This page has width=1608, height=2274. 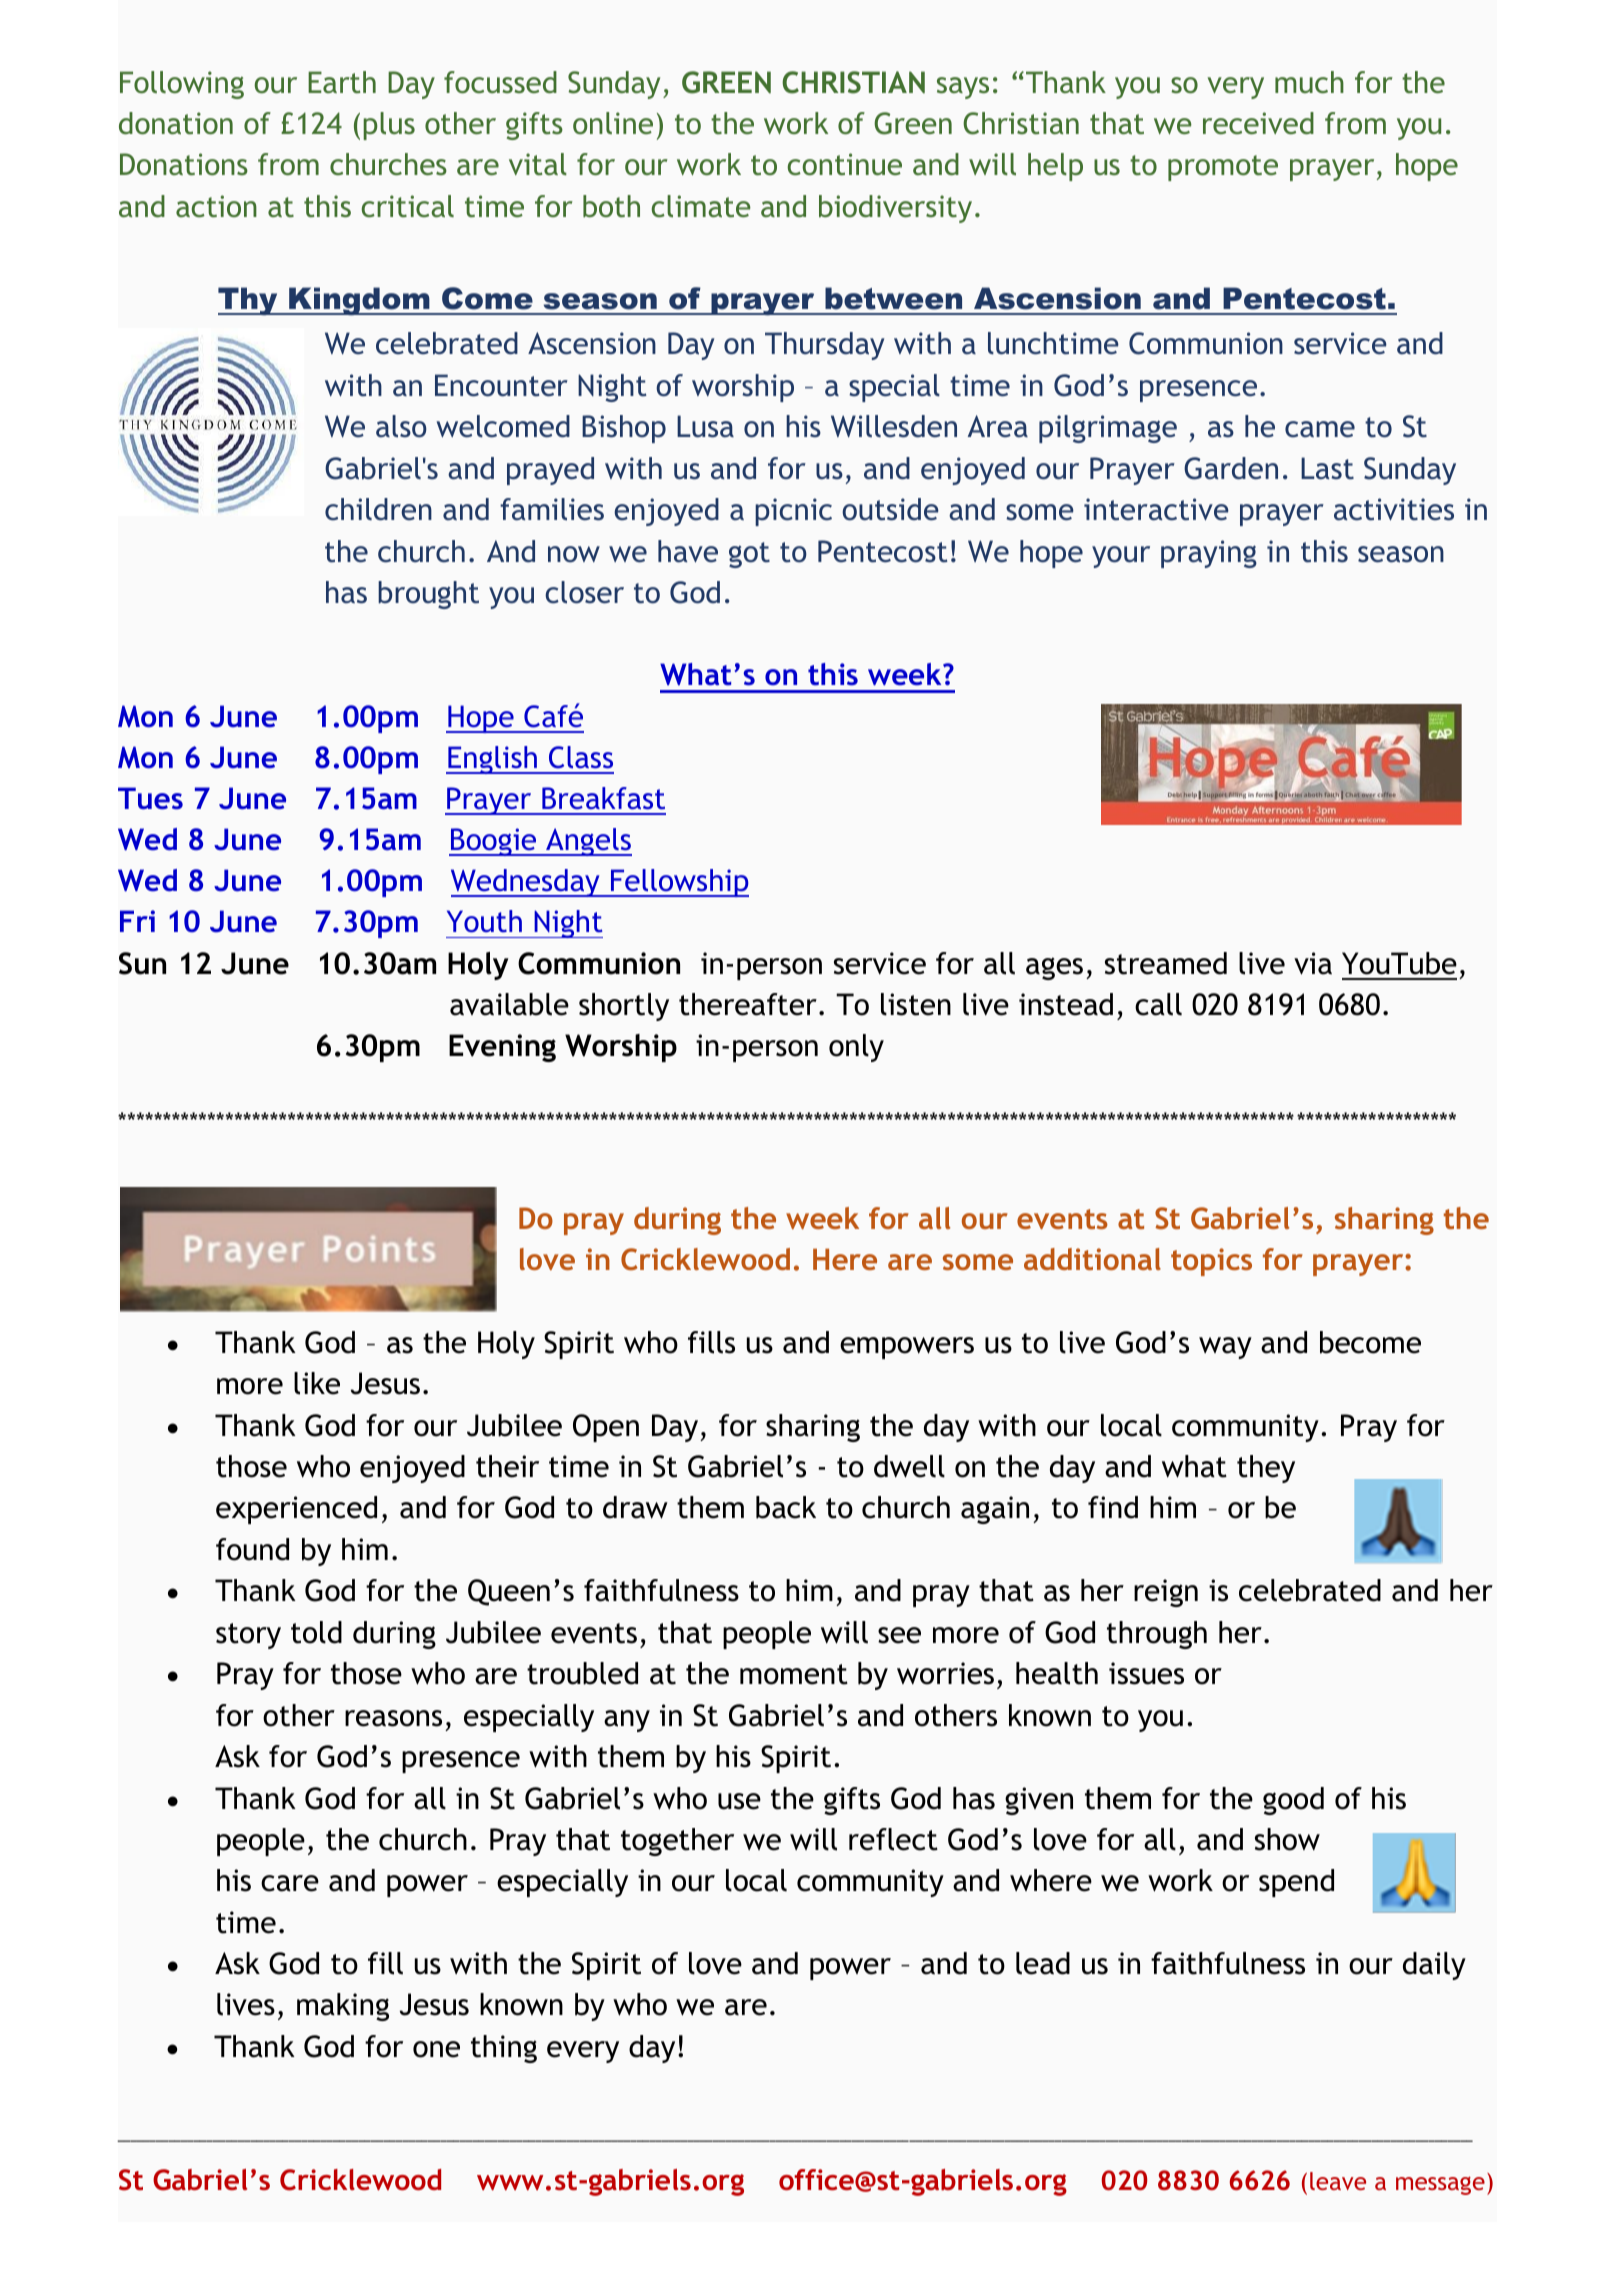 What do you see at coordinates (342, 82) in the page?
I see `Earth` at bounding box center [342, 82].
